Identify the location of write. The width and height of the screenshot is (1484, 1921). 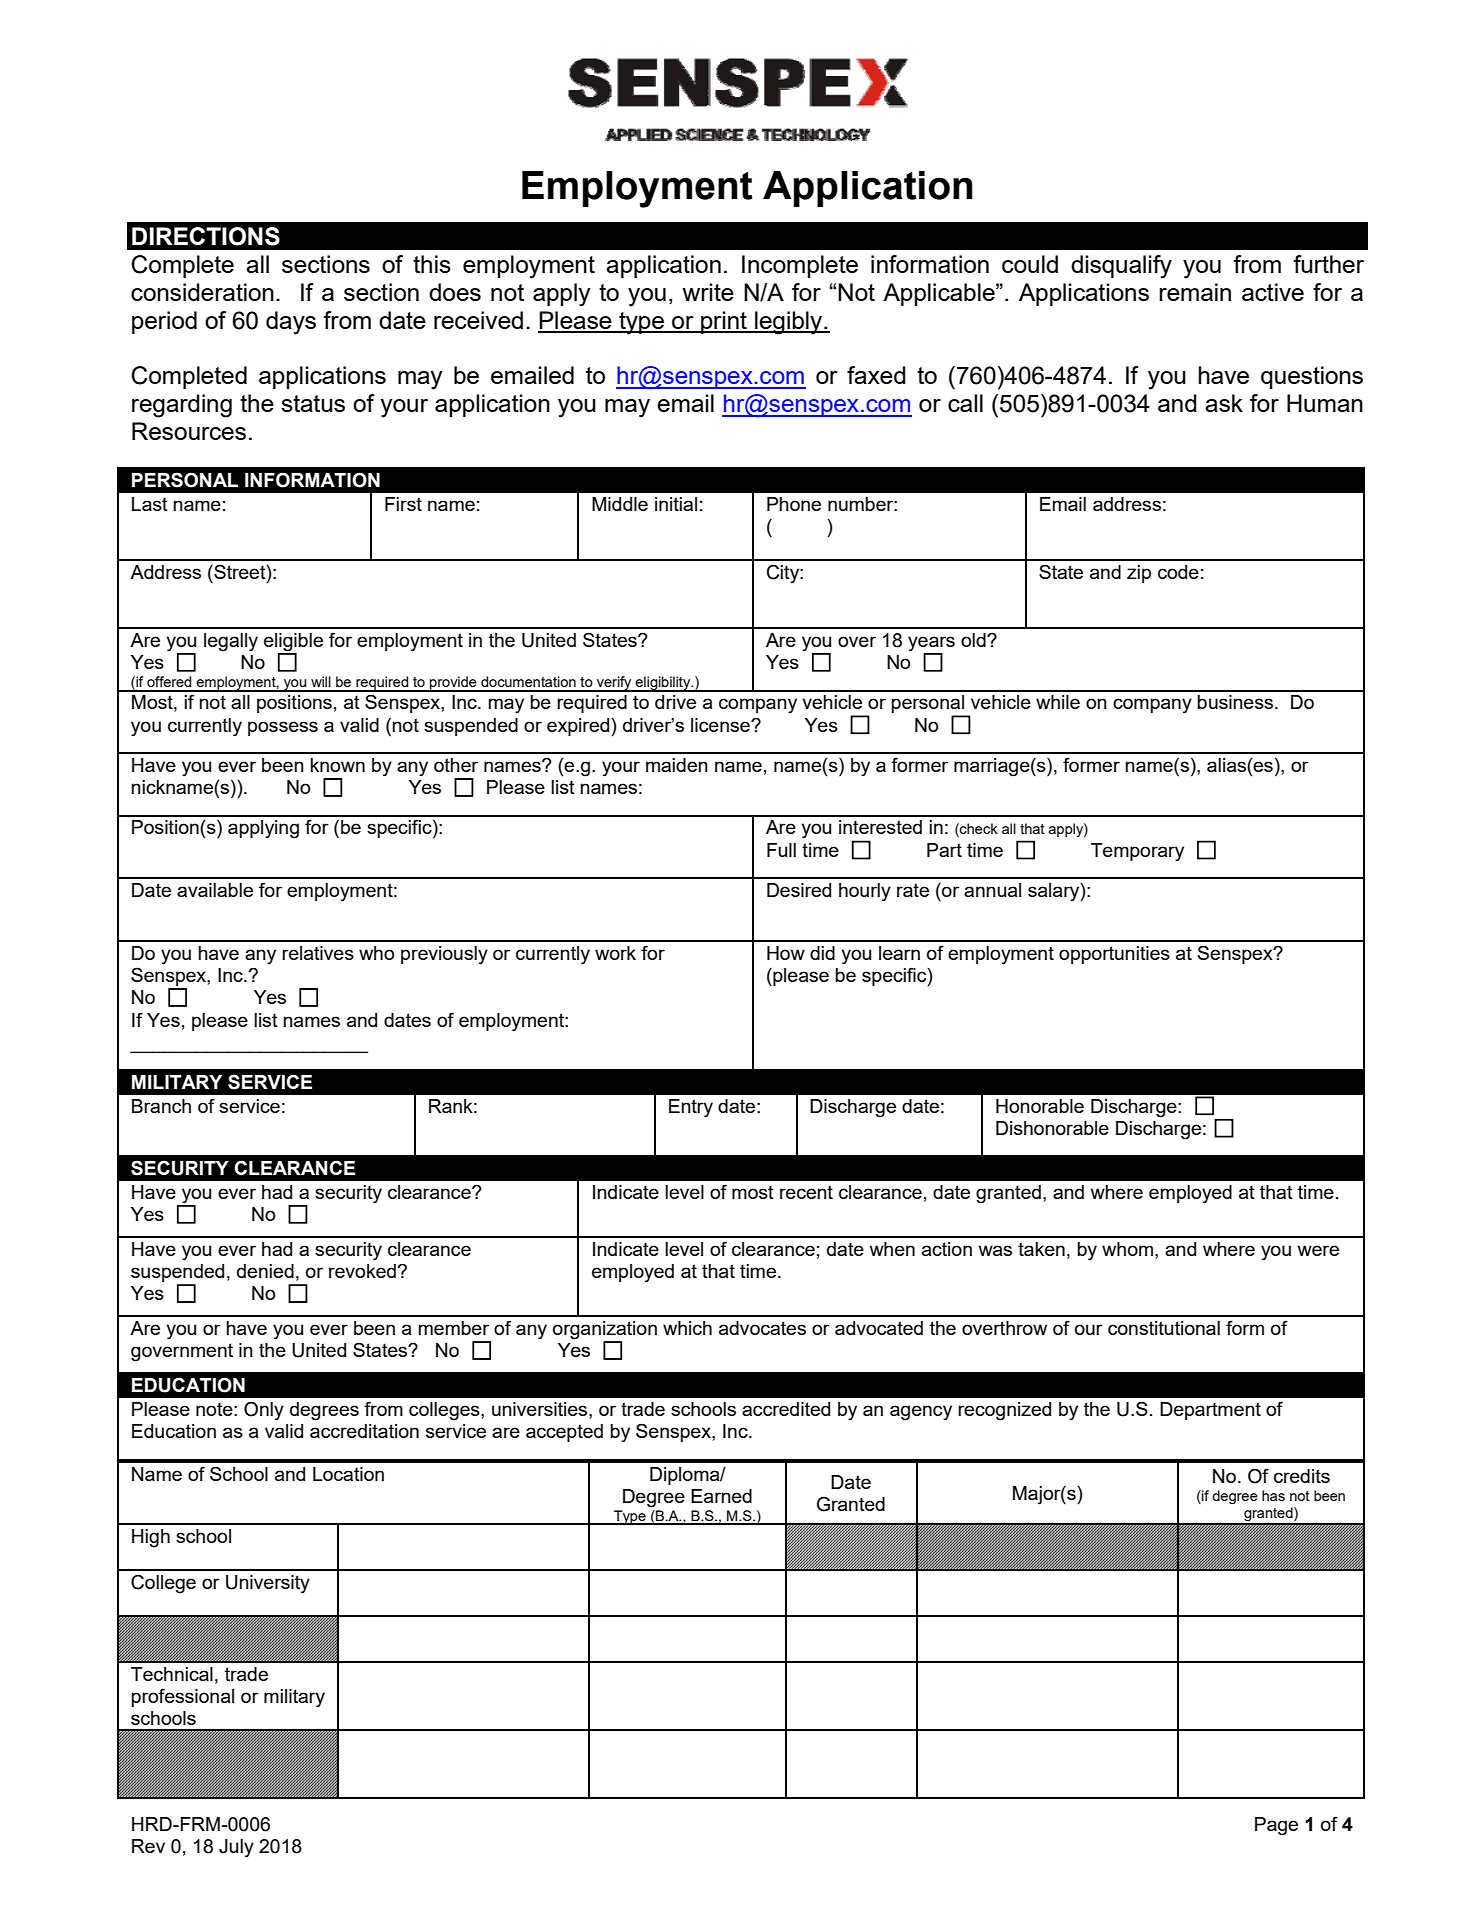
(708, 292).
